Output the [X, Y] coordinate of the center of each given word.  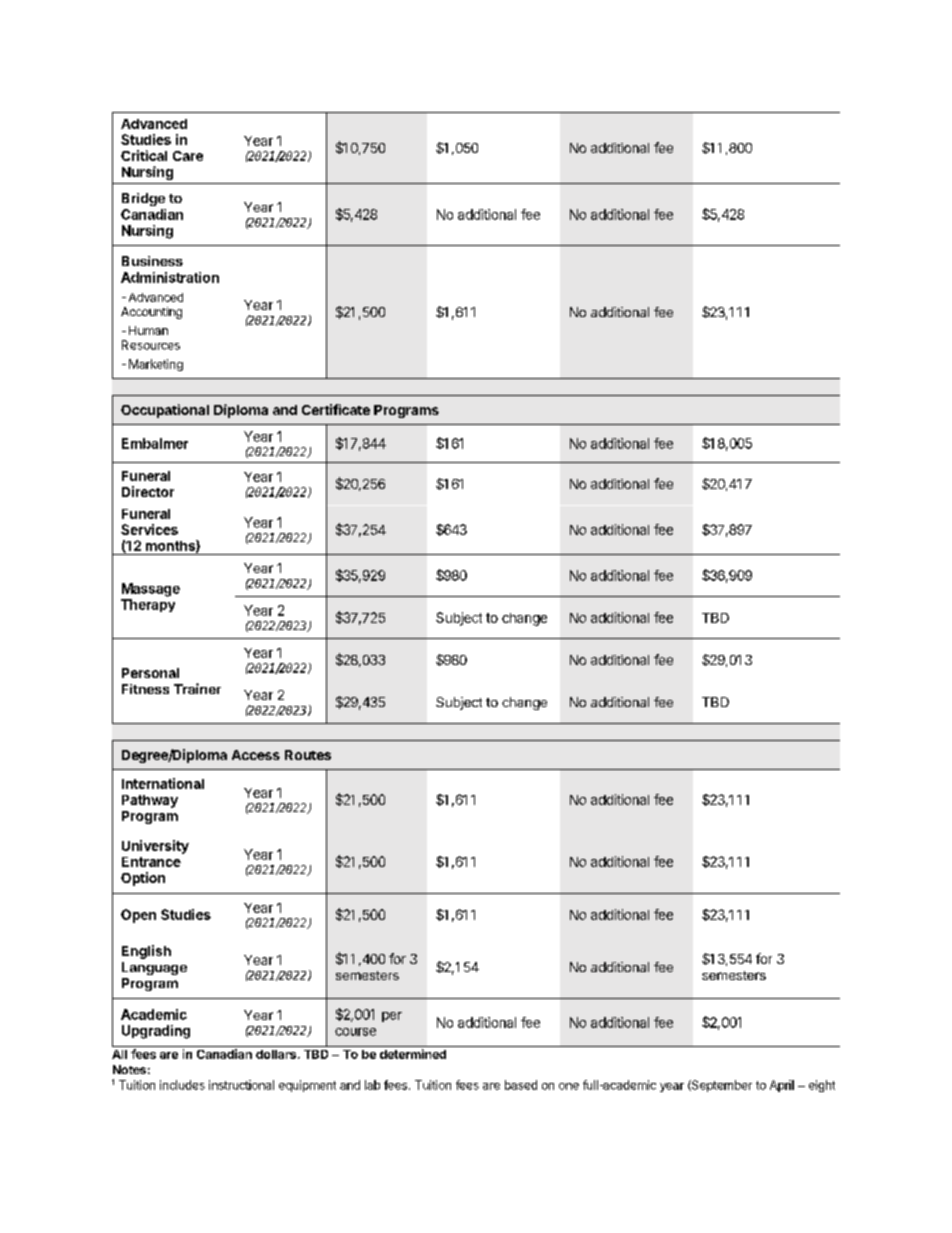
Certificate [336, 409]
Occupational [165, 411]
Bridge [143, 199]
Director [148, 491]
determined [413, 1054]
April [782, 1086]
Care [188, 156]
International [163, 783]
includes [182, 1085]
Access [256, 755]
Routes [308, 755]
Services [149, 529]
